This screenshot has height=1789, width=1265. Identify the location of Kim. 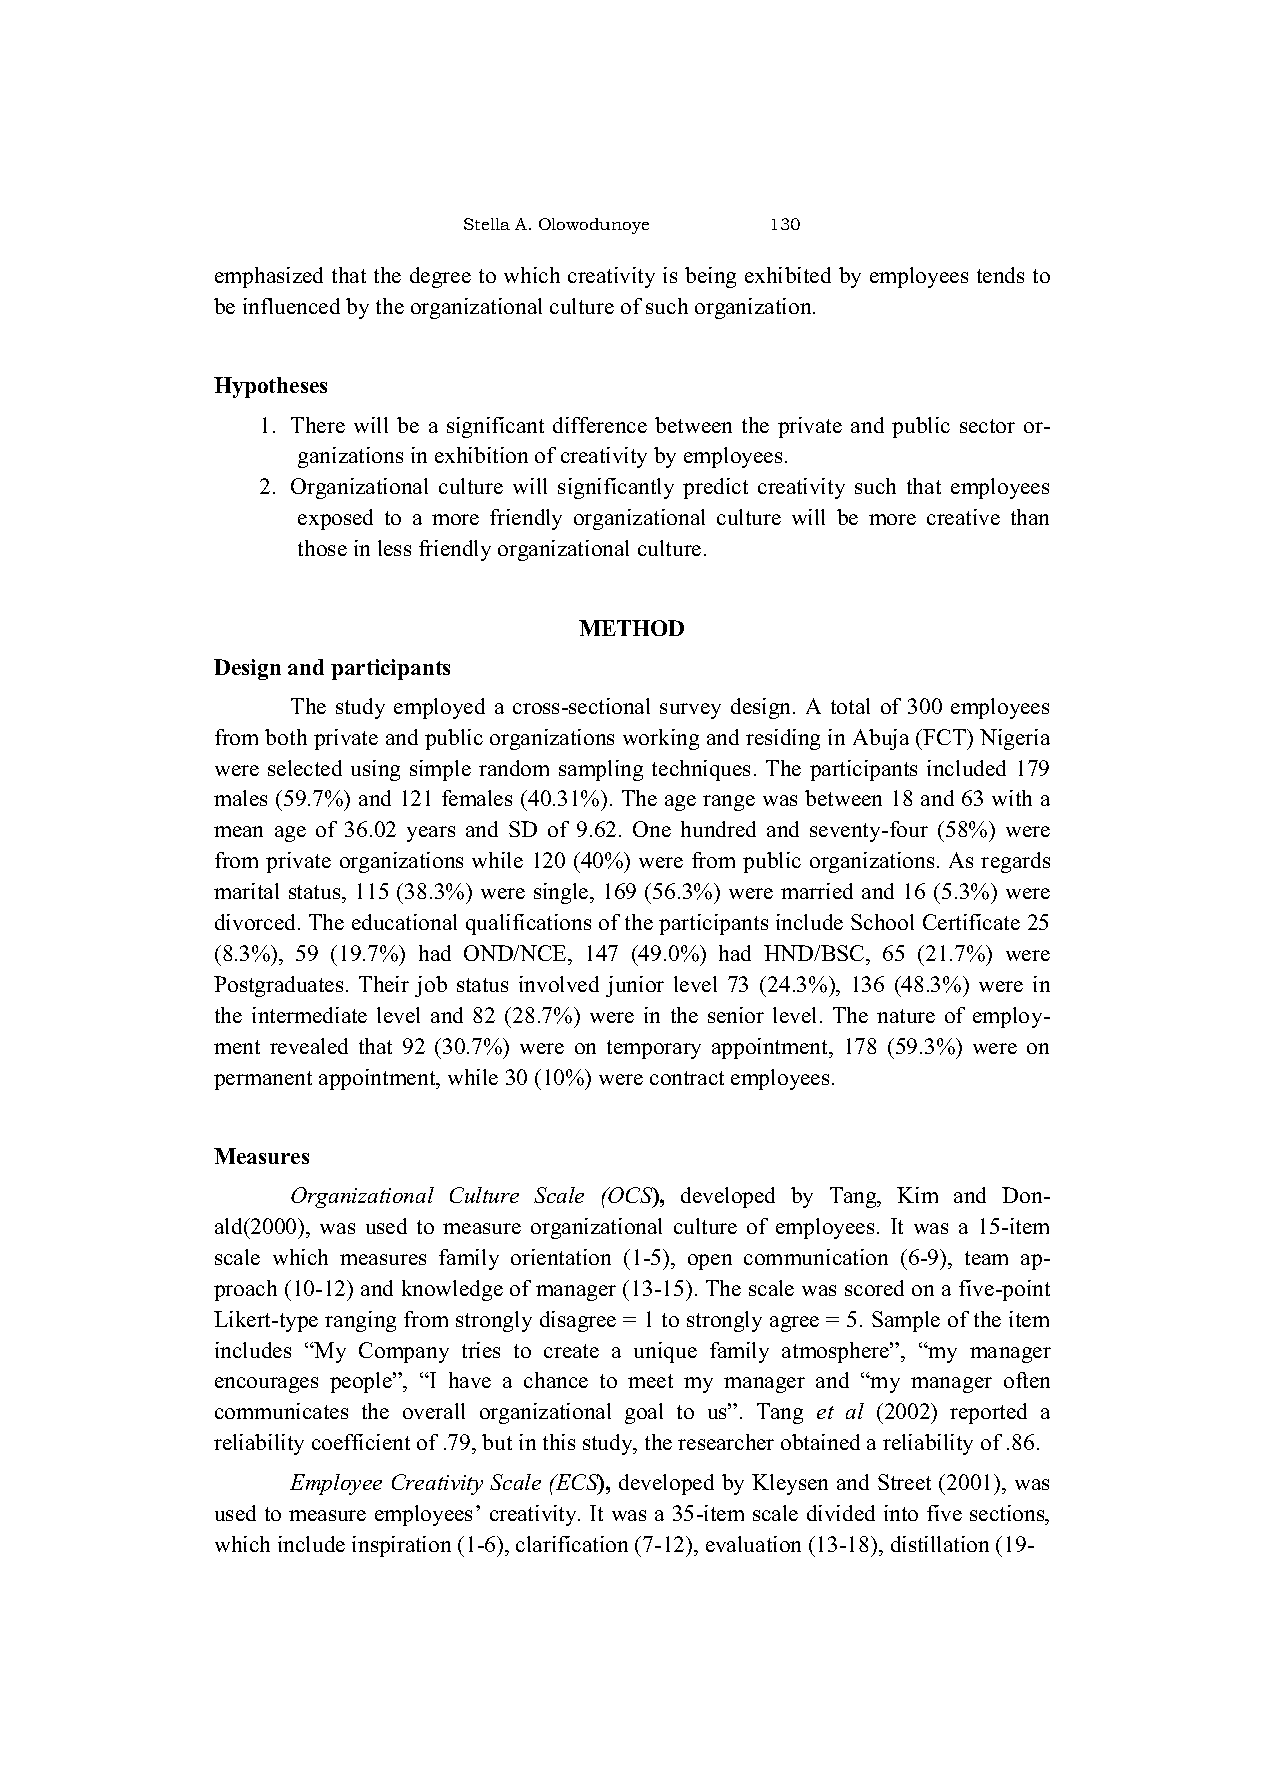
(917, 1195).
